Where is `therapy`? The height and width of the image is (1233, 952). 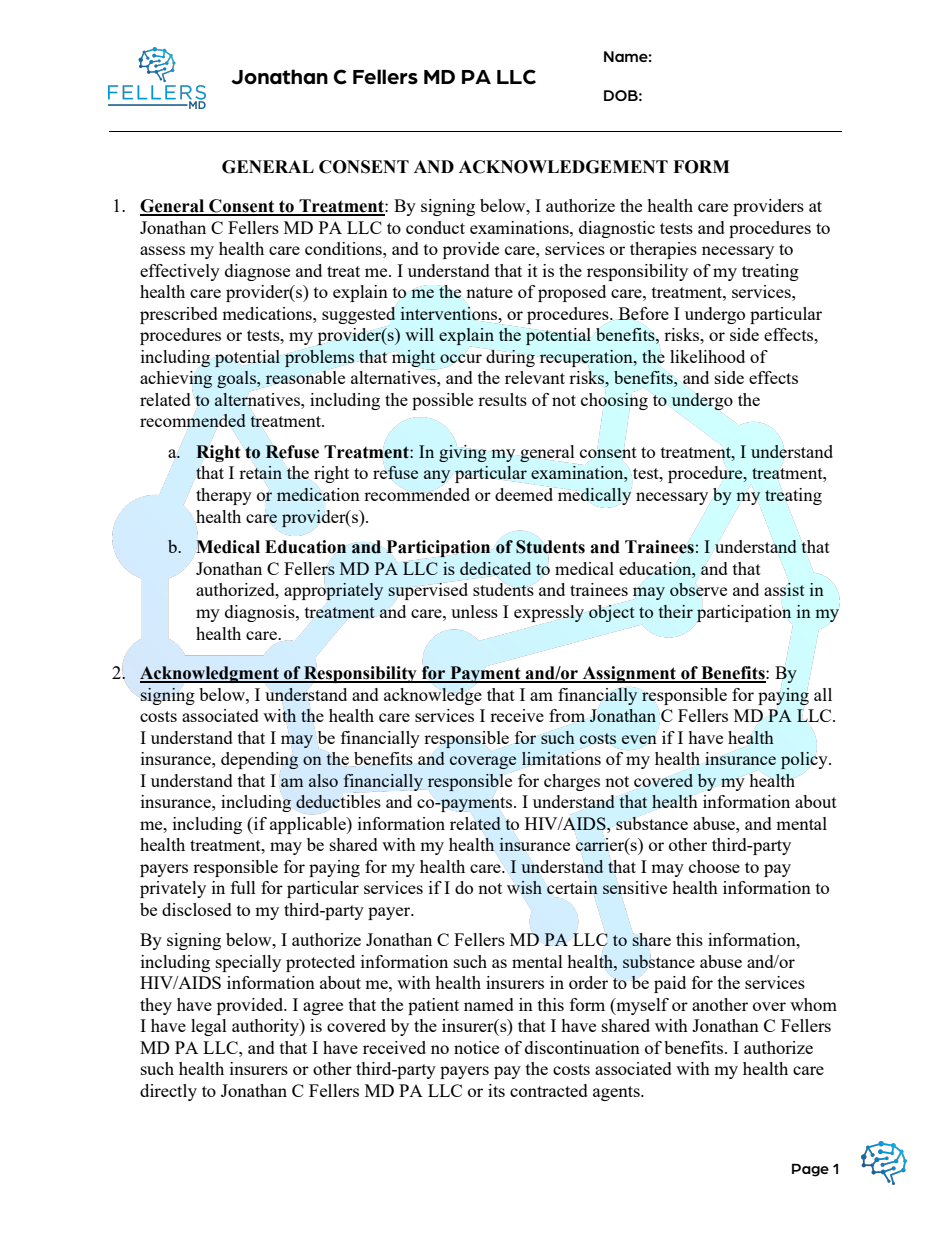
therapy is located at coordinates (224, 496).
